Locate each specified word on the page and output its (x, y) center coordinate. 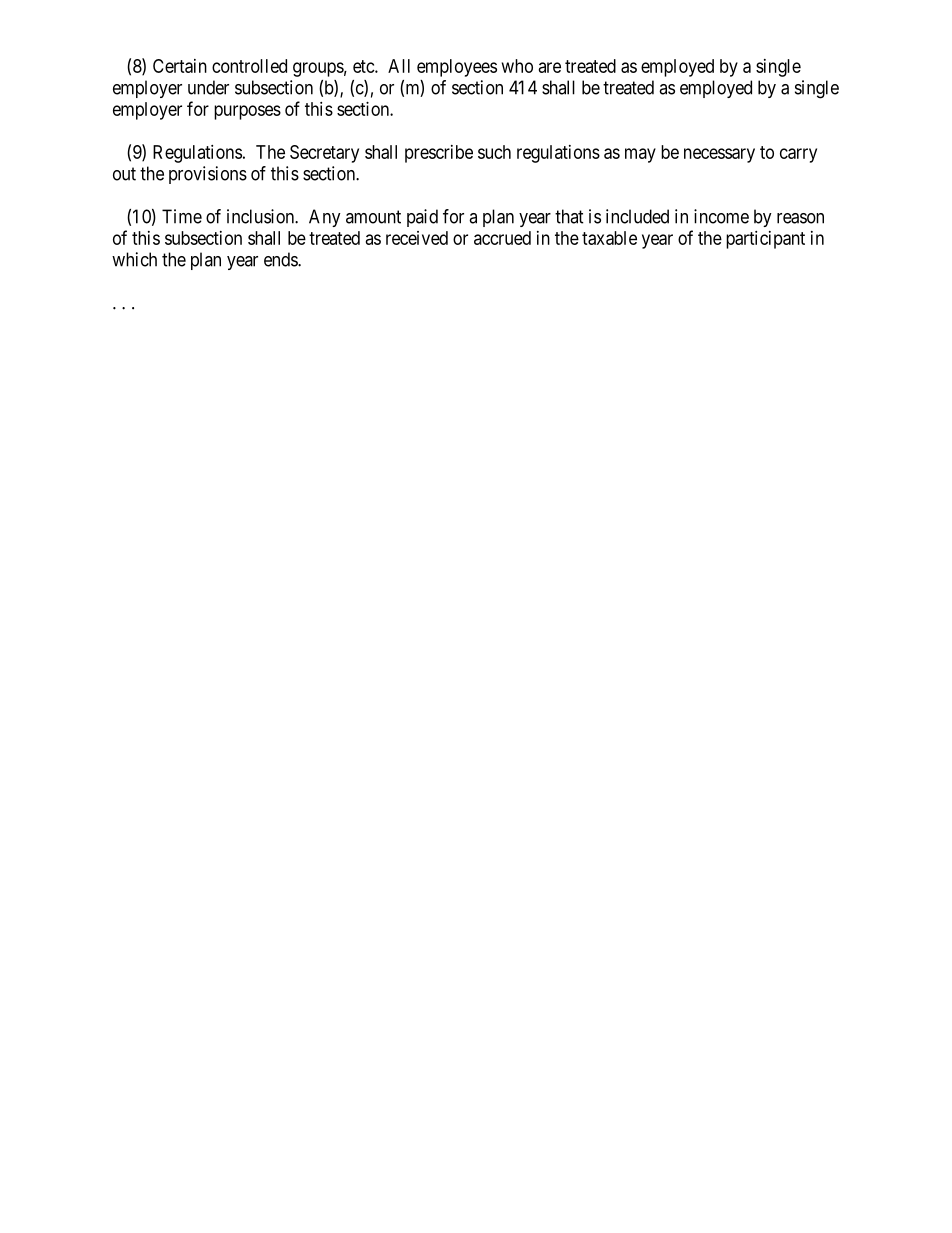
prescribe (439, 154)
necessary (719, 155)
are (550, 67)
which (134, 259)
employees (457, 68)
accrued (502, 238)
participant (765, 240)
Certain (180, 66)
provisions (208, 175)
